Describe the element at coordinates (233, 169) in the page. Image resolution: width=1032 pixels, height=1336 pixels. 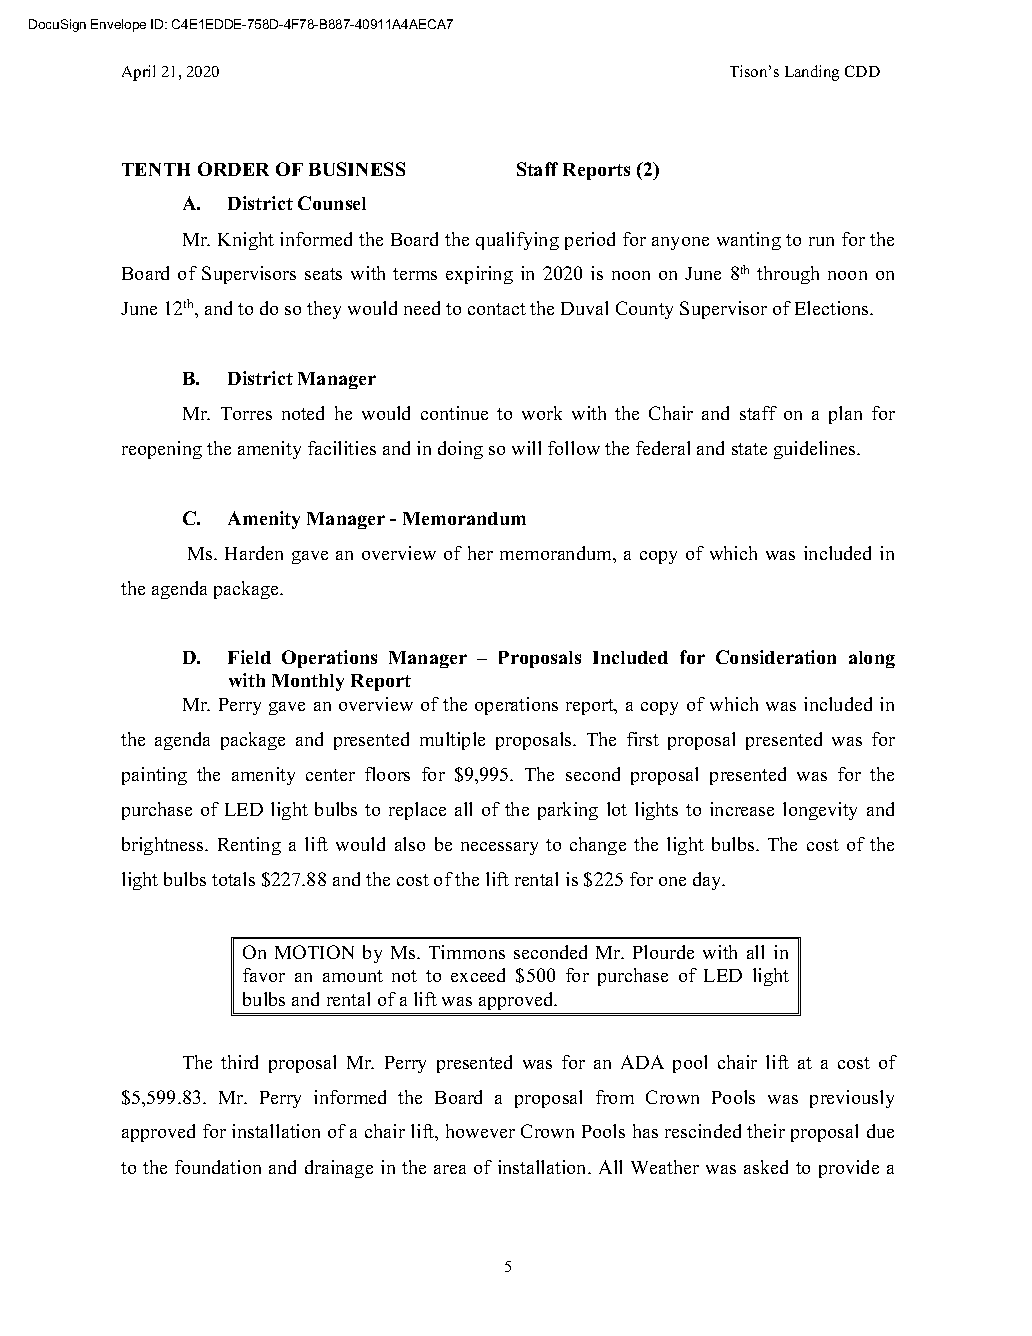
I see `ORDER` at that location.
